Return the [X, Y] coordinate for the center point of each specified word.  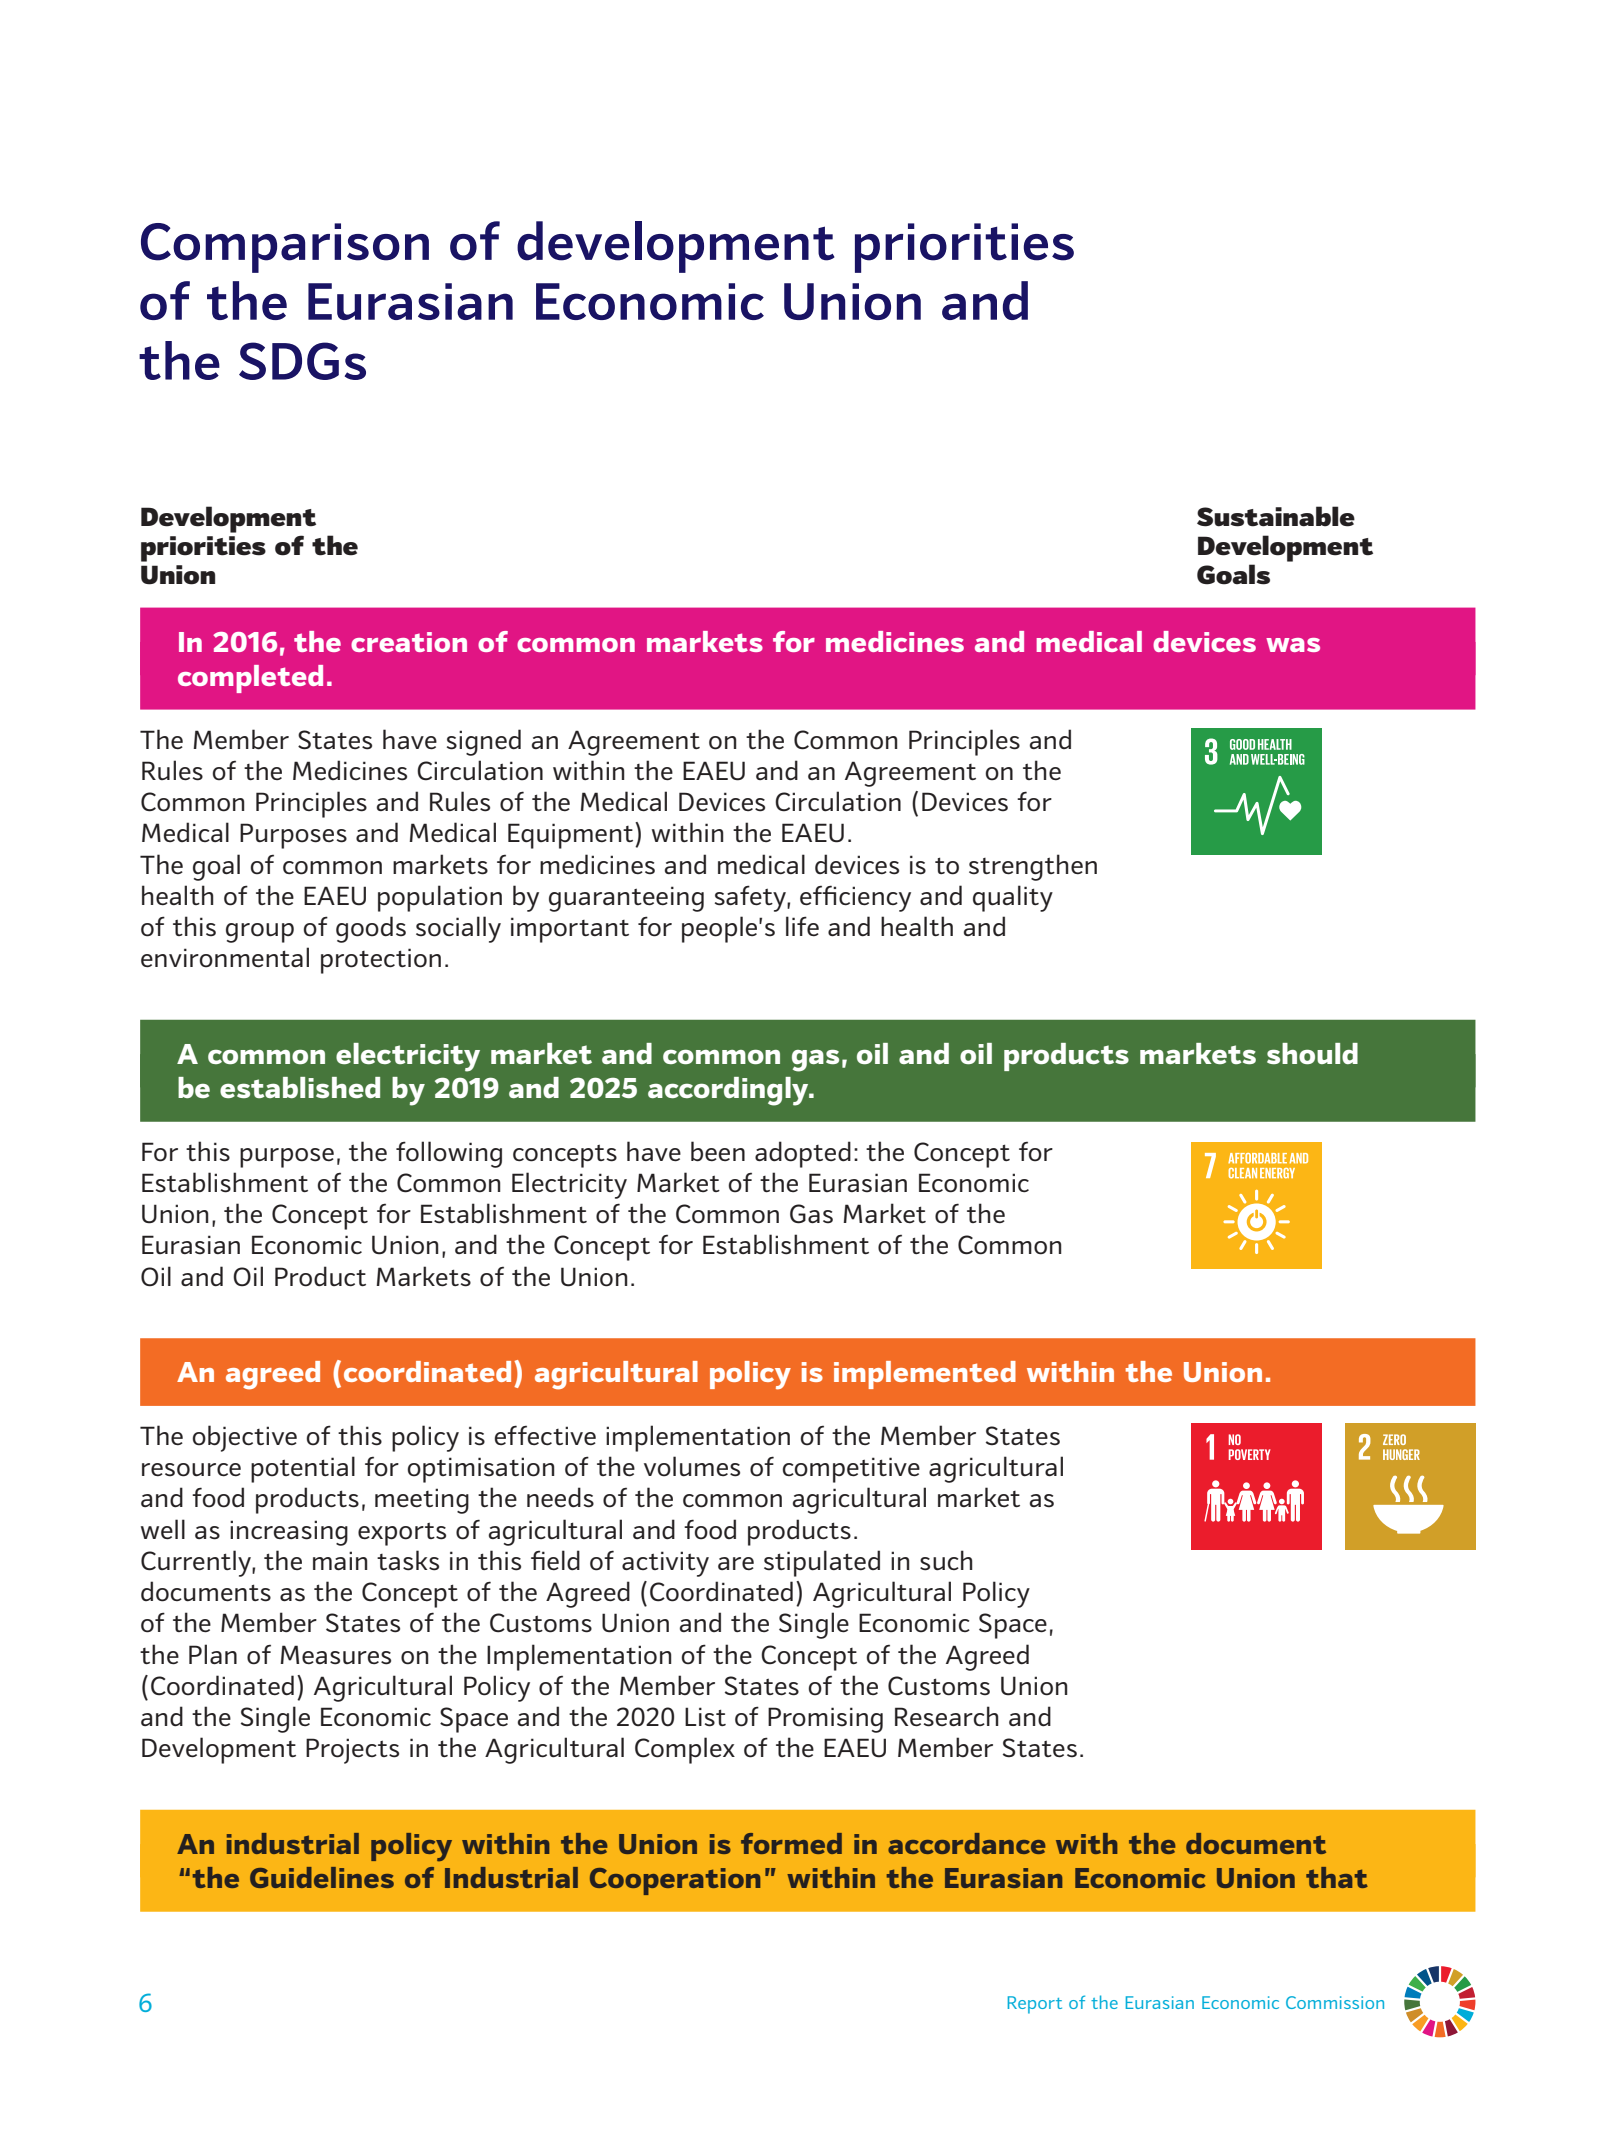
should [1312, 1053]
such [946, 1560]
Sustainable [1276, 516]
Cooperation [675, 1881]
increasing [289, 1533]
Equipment [572, 835]
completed [250, 679]
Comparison [285, 248]
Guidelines [322, 1877]
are [736, 1563]
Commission [1335, 2002]
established [300, 1087]
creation [409, 642]
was [1293, 645]
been [718, 1151]
